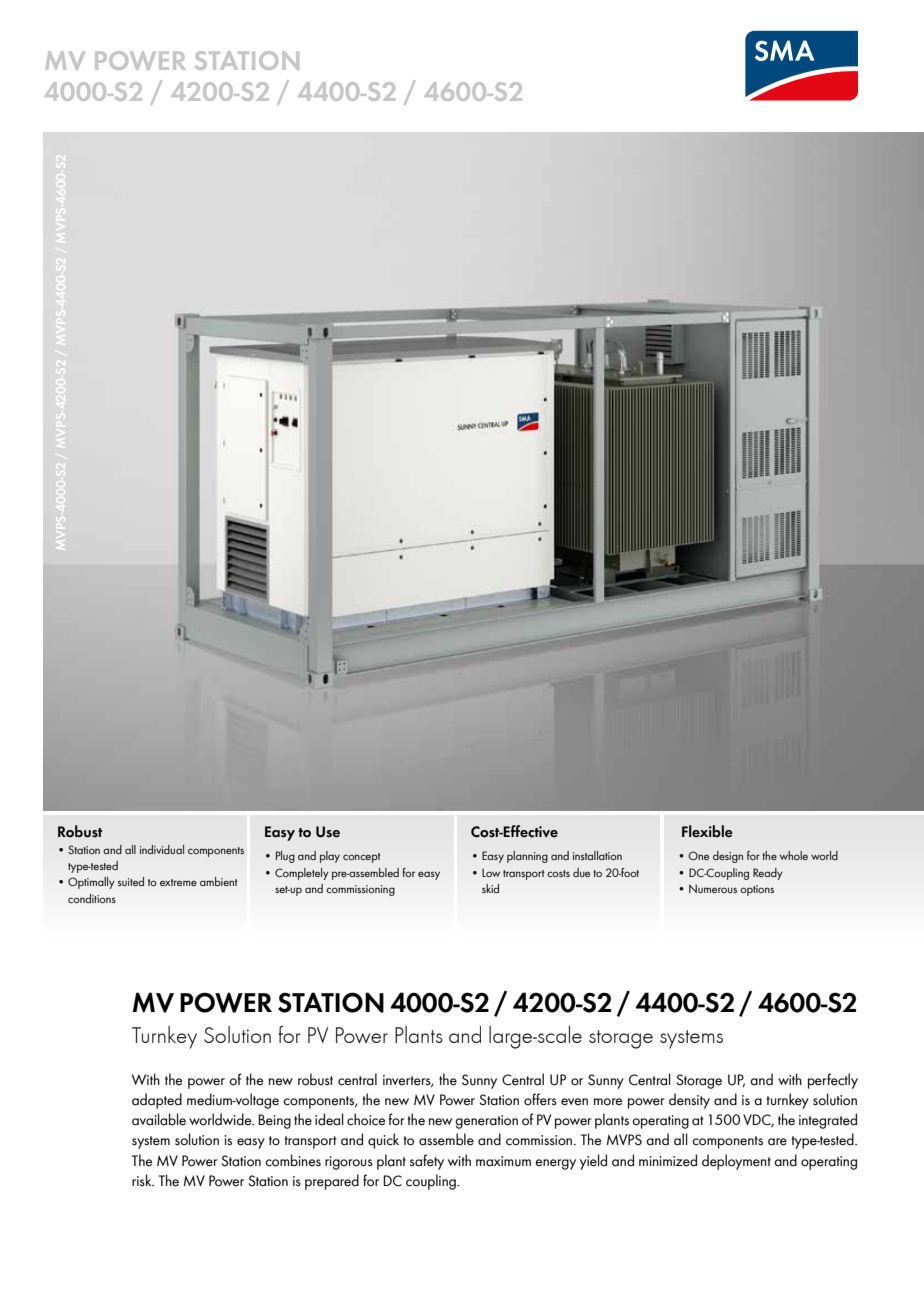 This image has width=924, height=1308. What do you see at coordinates (92, 898) in the image?
I see `conditions` at bounding box center [92, 898].
